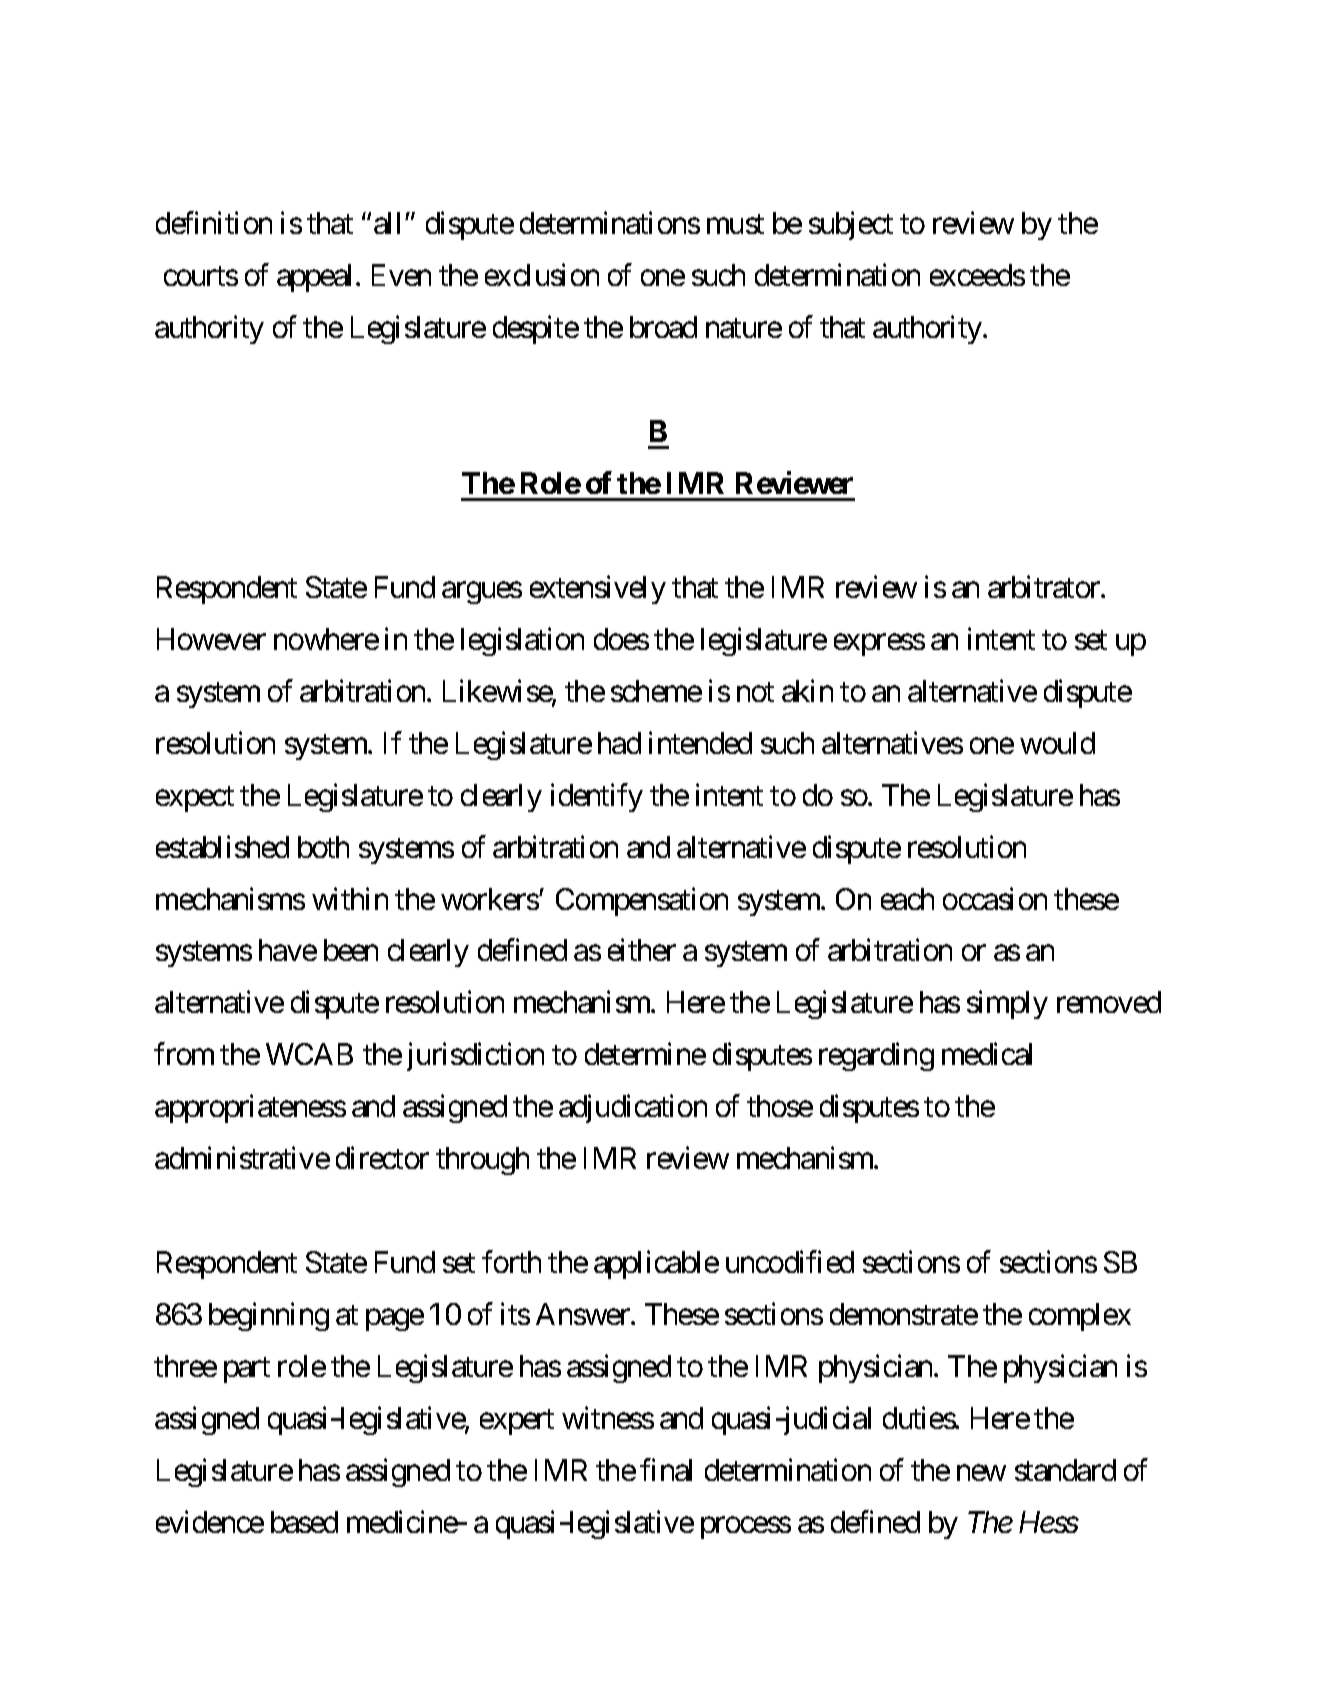 The width and height of the screenshot is (1317, 1704). What do you see at coordinates (995, 898) in the screenshot?
I see `occasion` at bounding box center [995, 898].
